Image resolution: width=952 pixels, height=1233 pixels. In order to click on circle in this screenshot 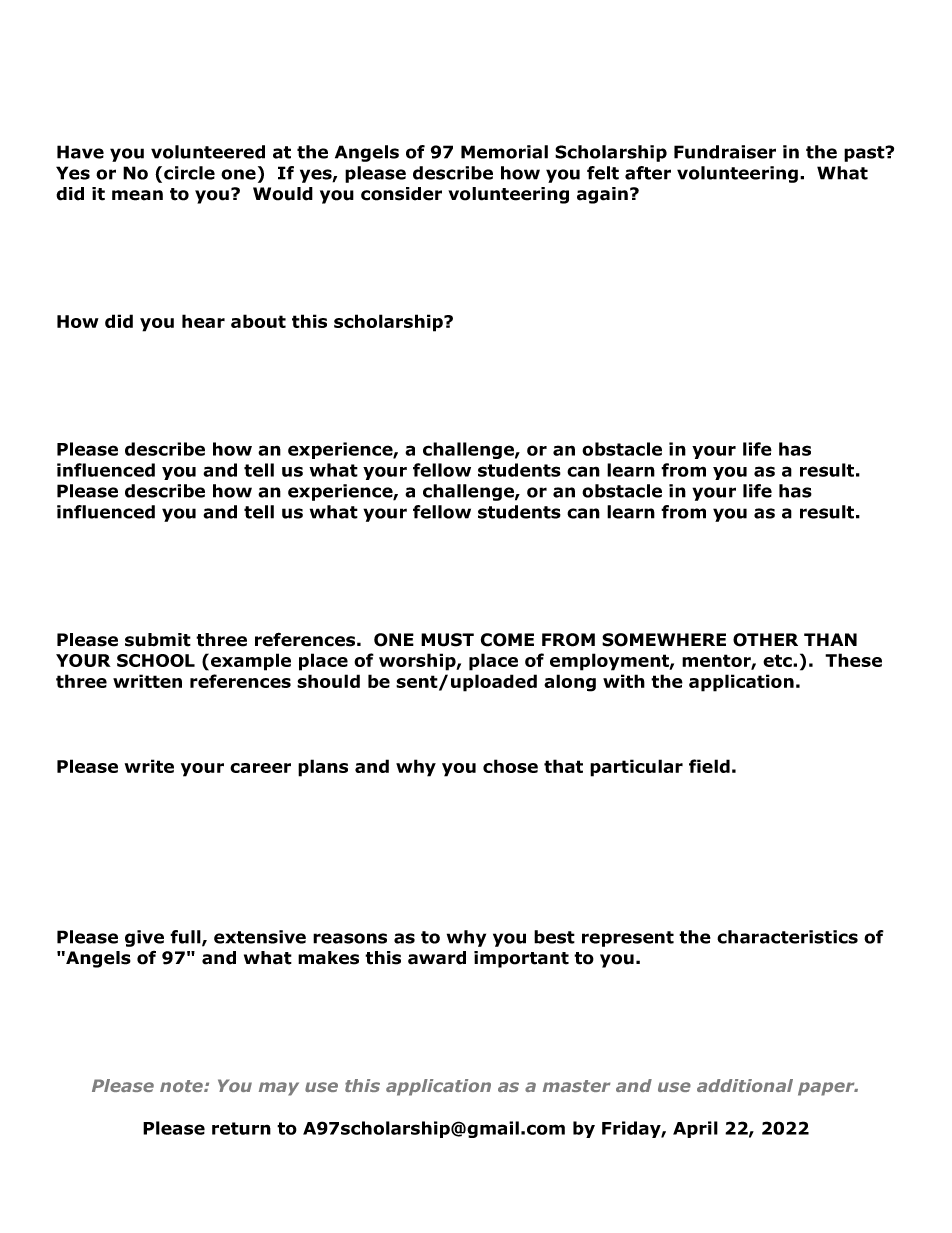, I will do `click(189, 173)`.
